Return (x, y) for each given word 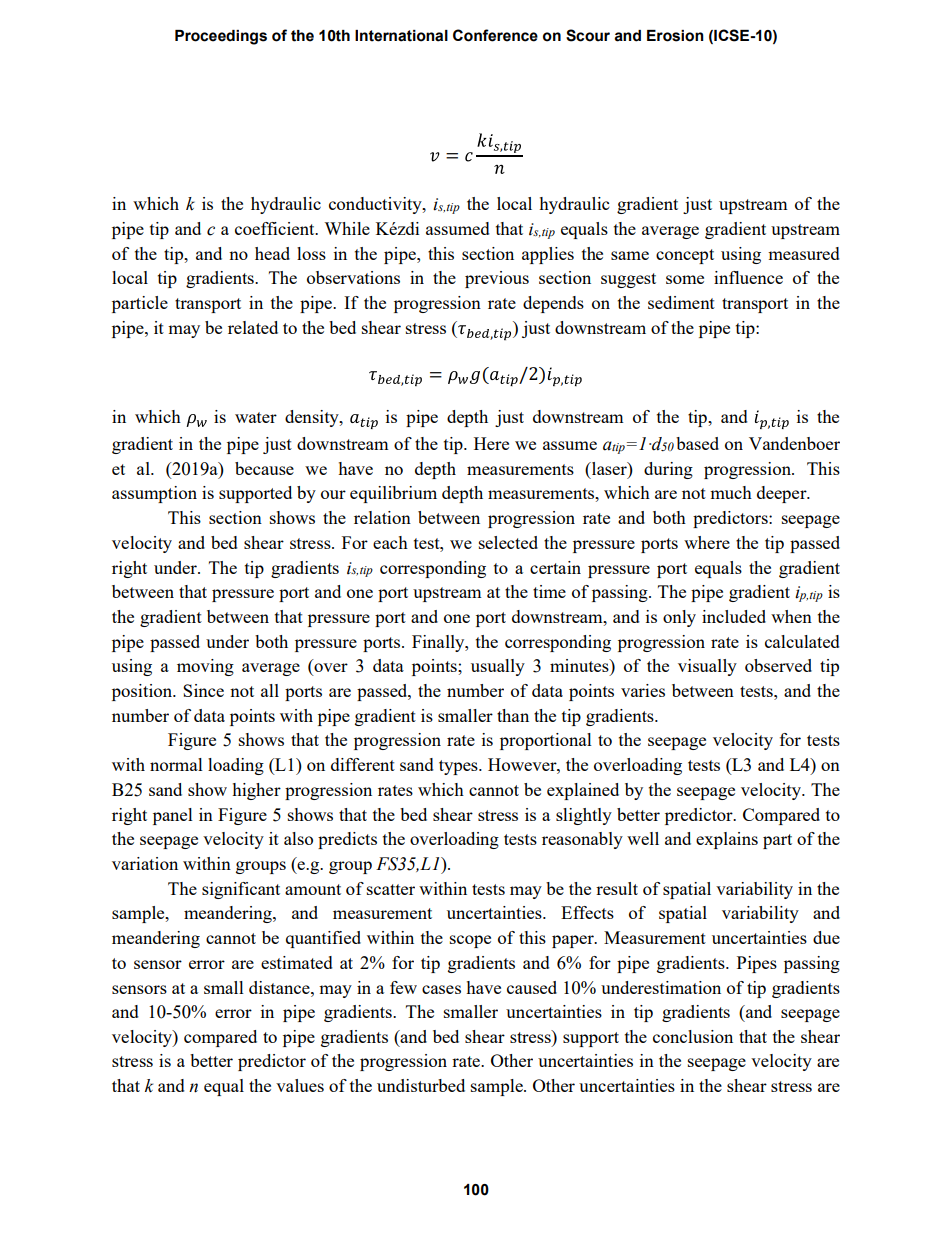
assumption (154, 494)
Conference (495, 35)
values (300, 1085)
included (734, 616)
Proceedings (221, 37)
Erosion (675, 36)
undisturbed (421, 1085)
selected (508, 542)
